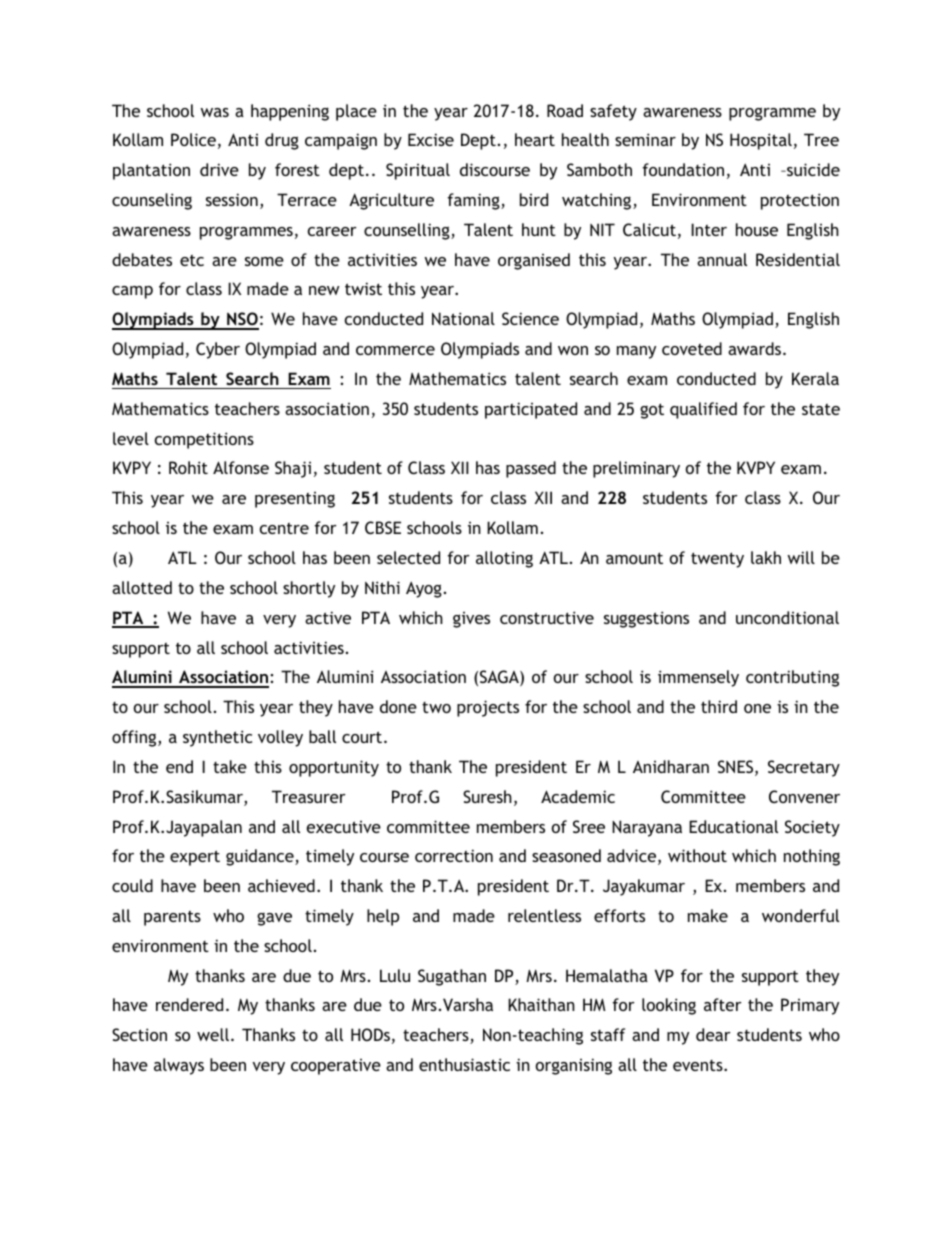 The width and height of the screenshot is (952, 1233). What do you see at coordinates (463, 318) in the screenshot?
I see `National` at bounding box center [463, 318].
